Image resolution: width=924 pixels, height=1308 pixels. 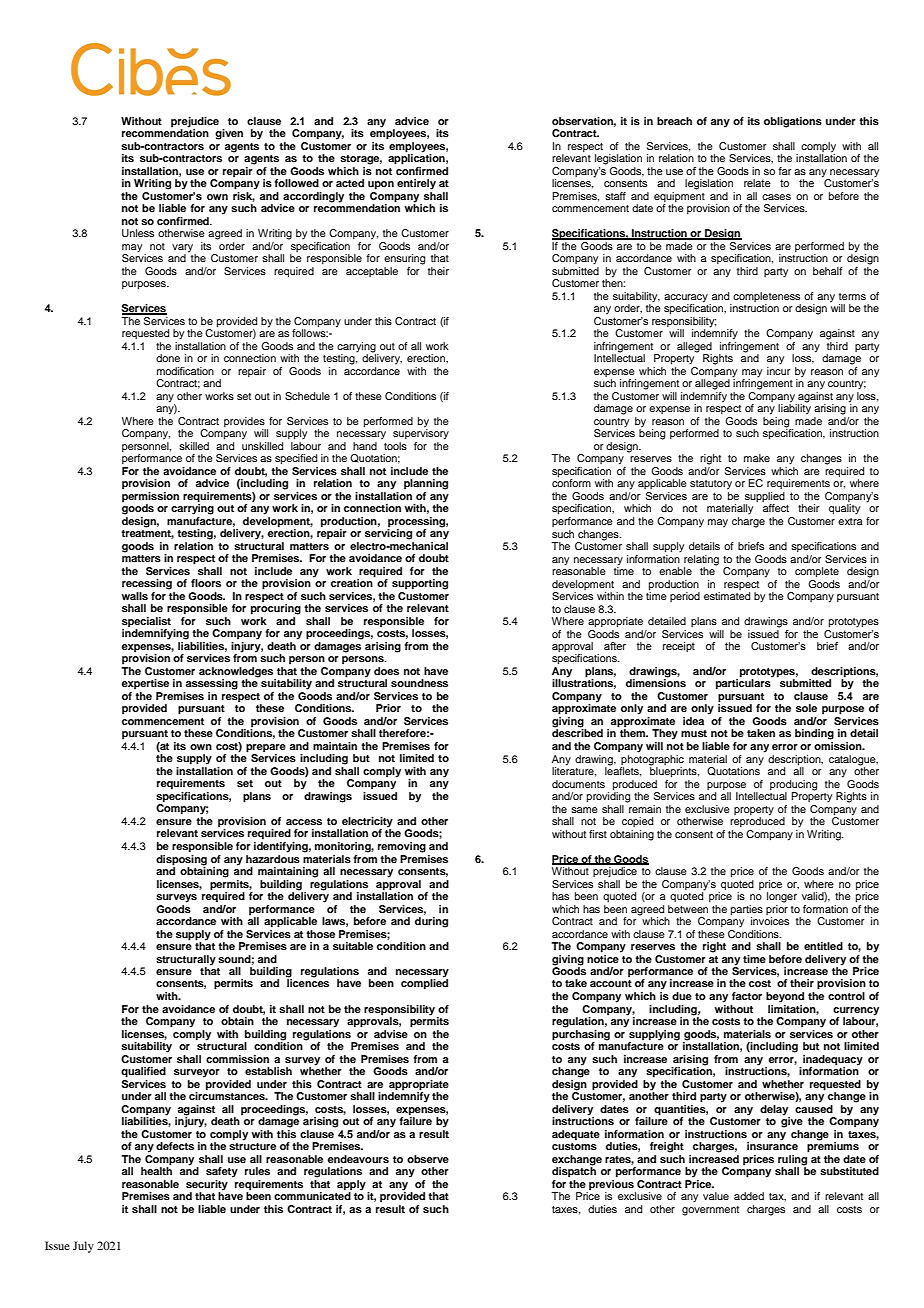 What do you see at coordinates (207, 1186) in the screenshot?
I see `security` at bounding box center [207, 1186].
